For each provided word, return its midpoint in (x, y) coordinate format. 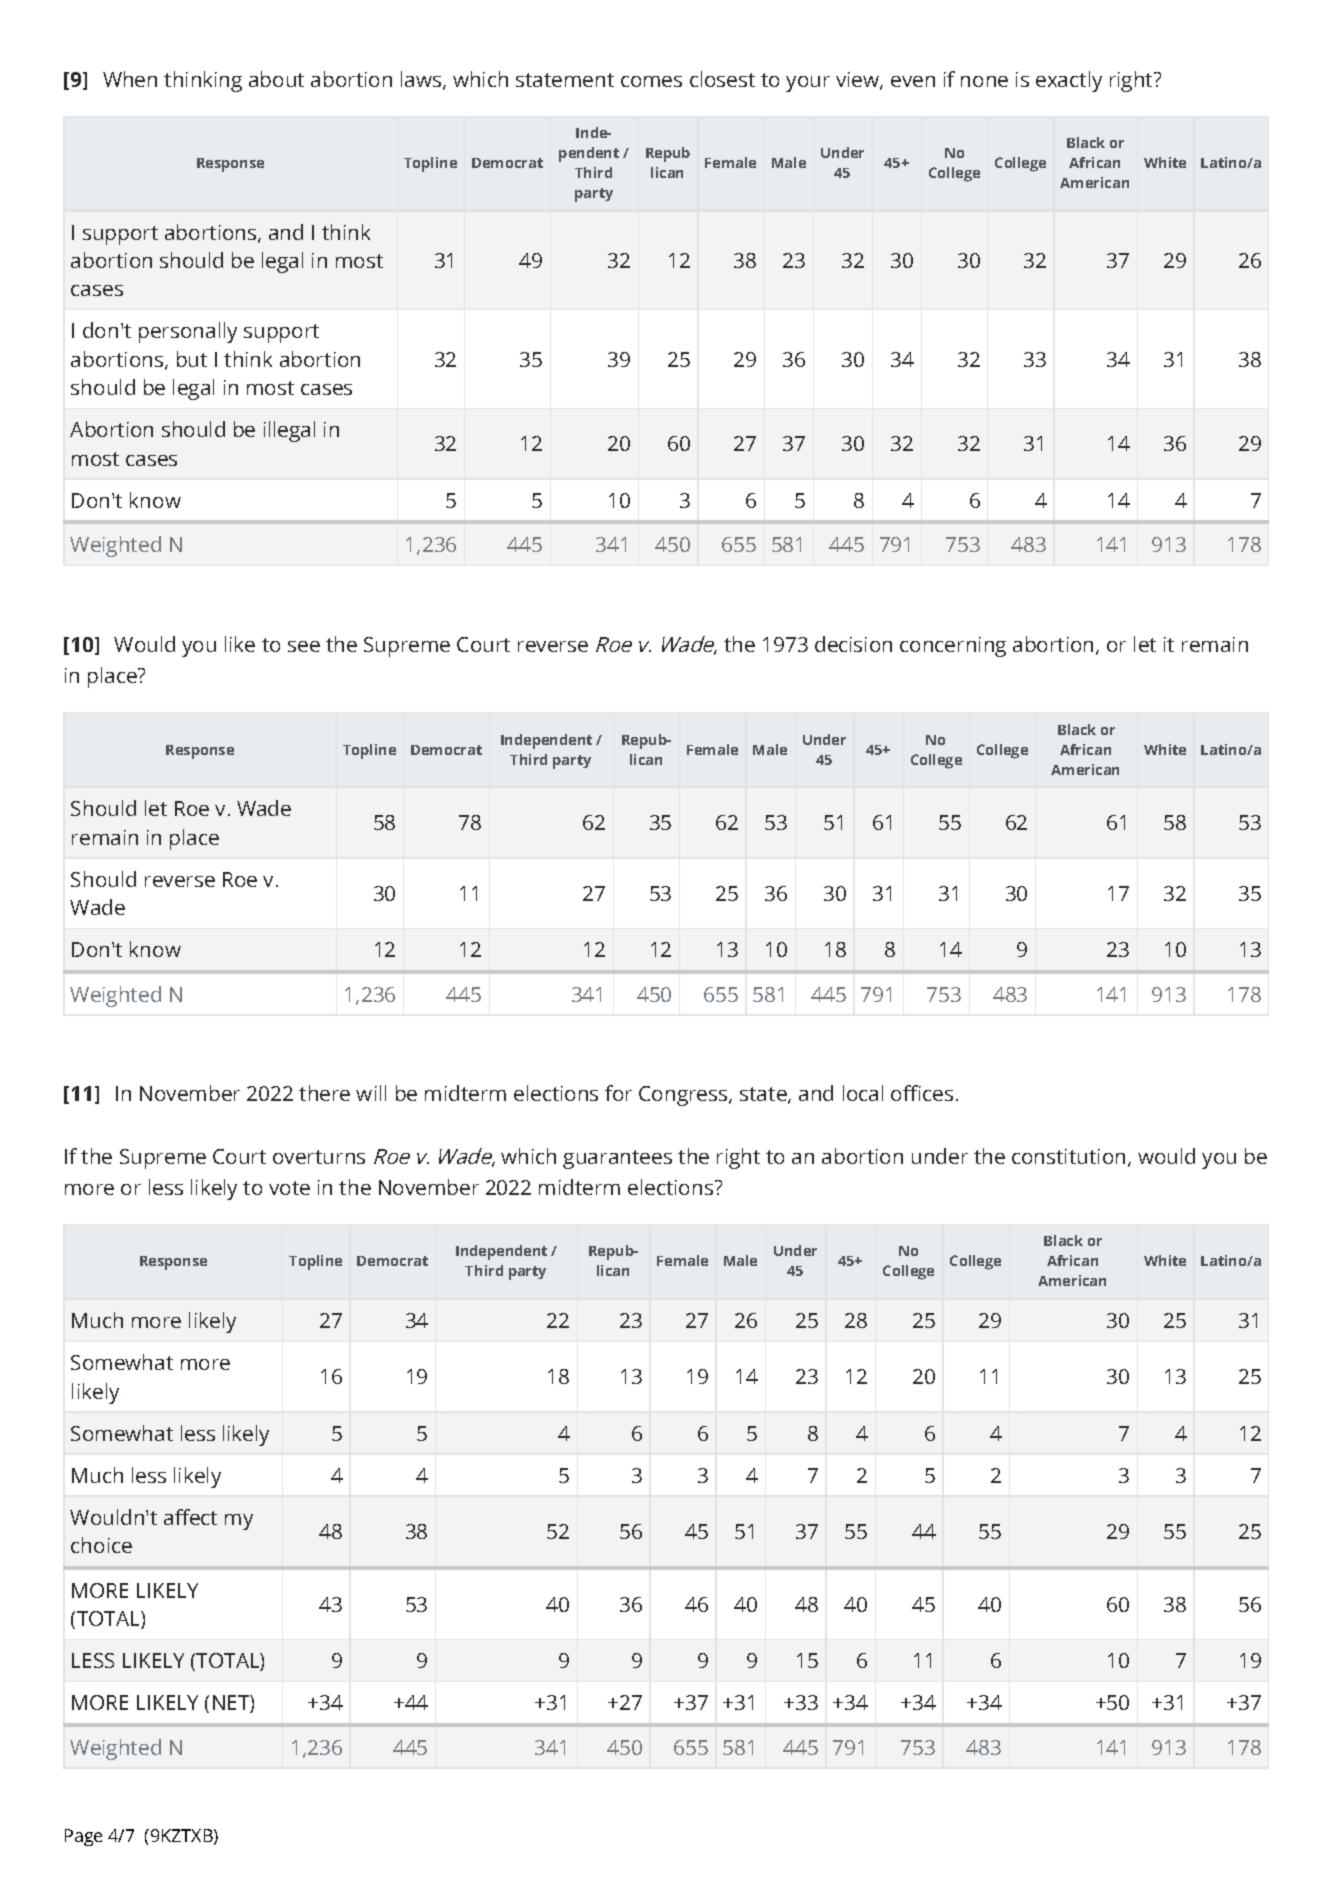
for (618, 1093)
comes (651, 81)
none (984, 81)
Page (83, 1837)
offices (922, 1093)
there (324, 1093)
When (130, 79)
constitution (1068, 1156)
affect (190, 1517)
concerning (953, 647)
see (304, 646)
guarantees (617, 1159)
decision (853, 644)
